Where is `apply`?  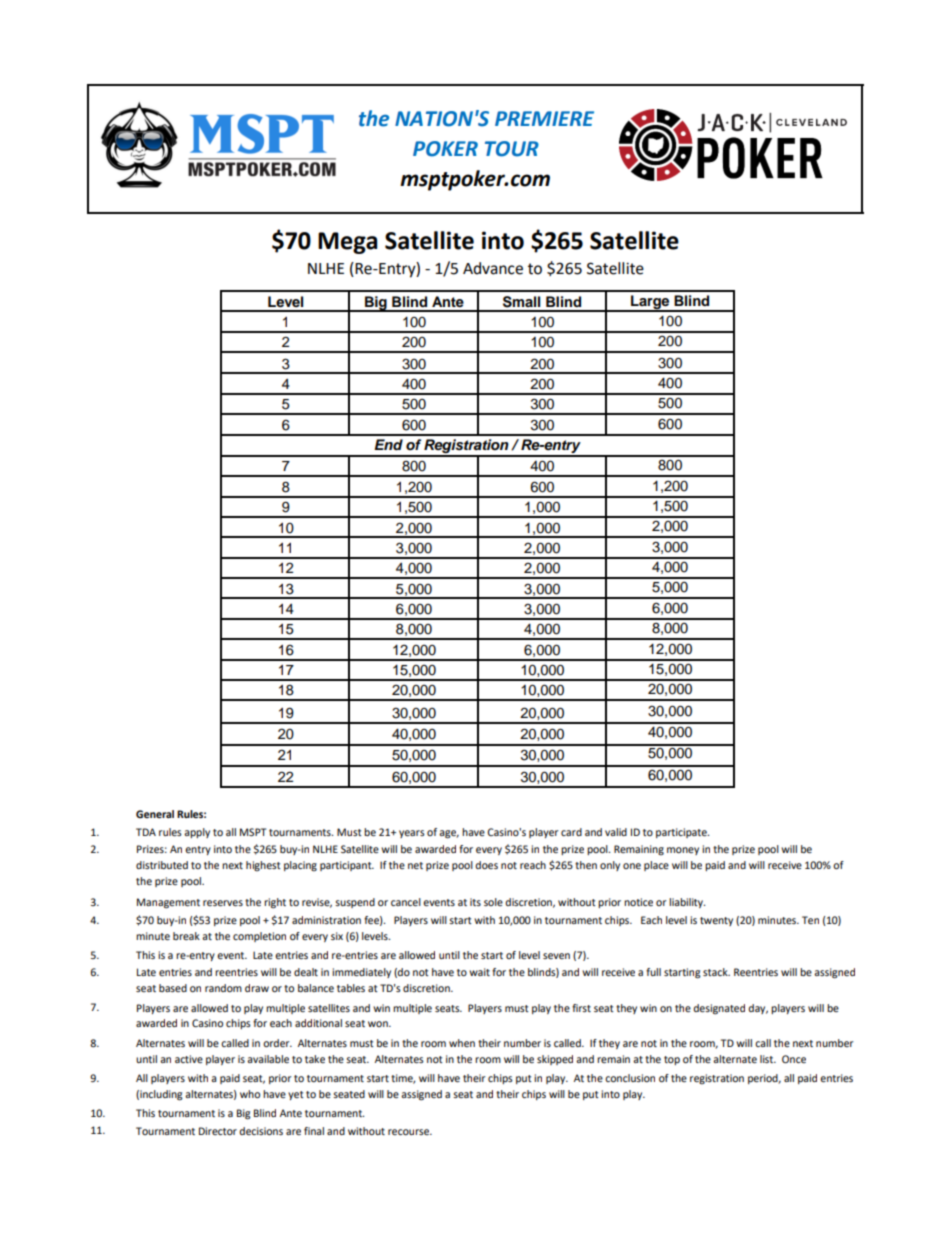
apply is located at coordinates (197, 833).
